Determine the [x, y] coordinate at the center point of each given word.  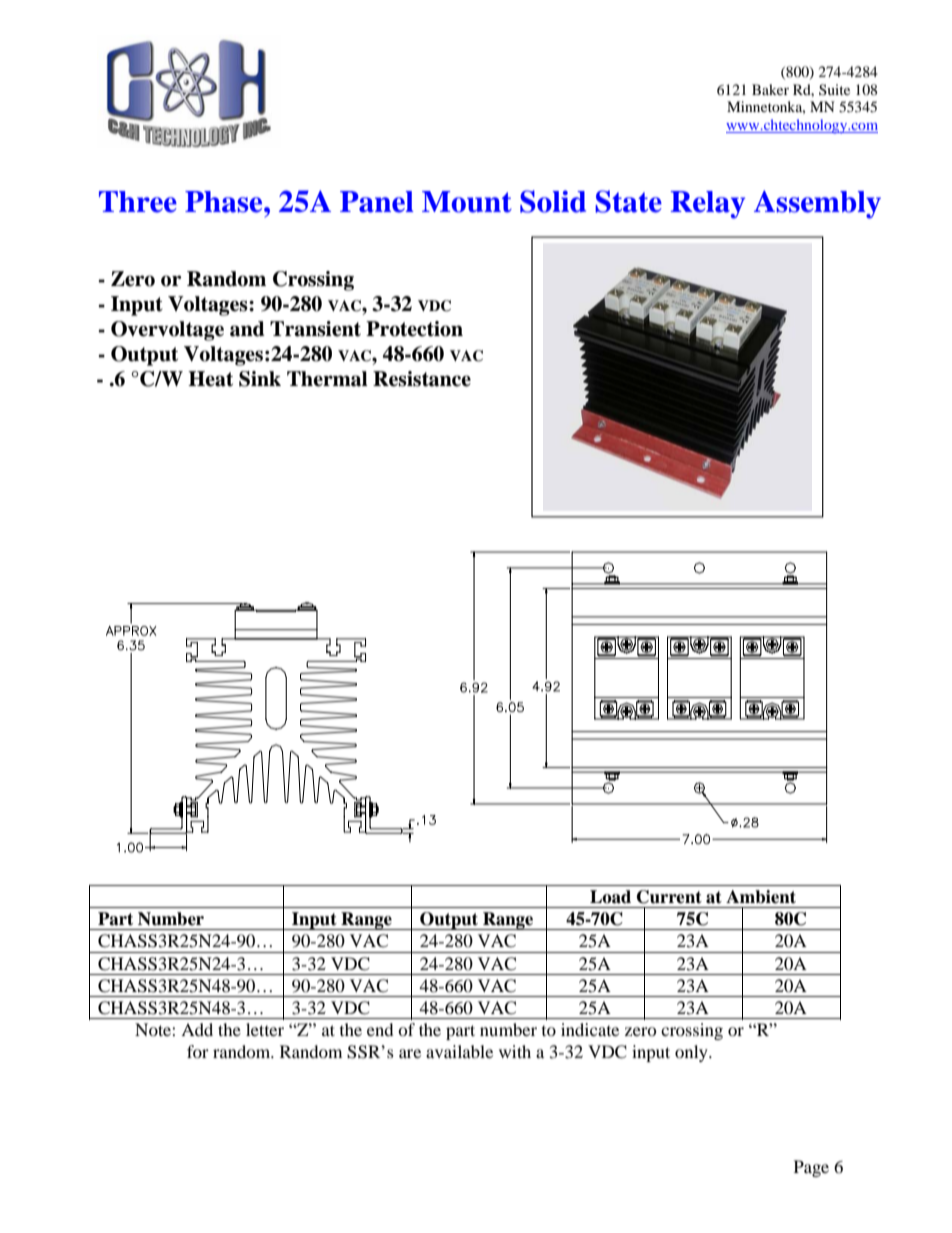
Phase [225, 202]
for [198, 1051]
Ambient [761, 897]
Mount [467, 202]
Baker [770, 89]
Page [811, 1168]
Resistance [422, 379]
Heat [210, 379]
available [459, 1051]
